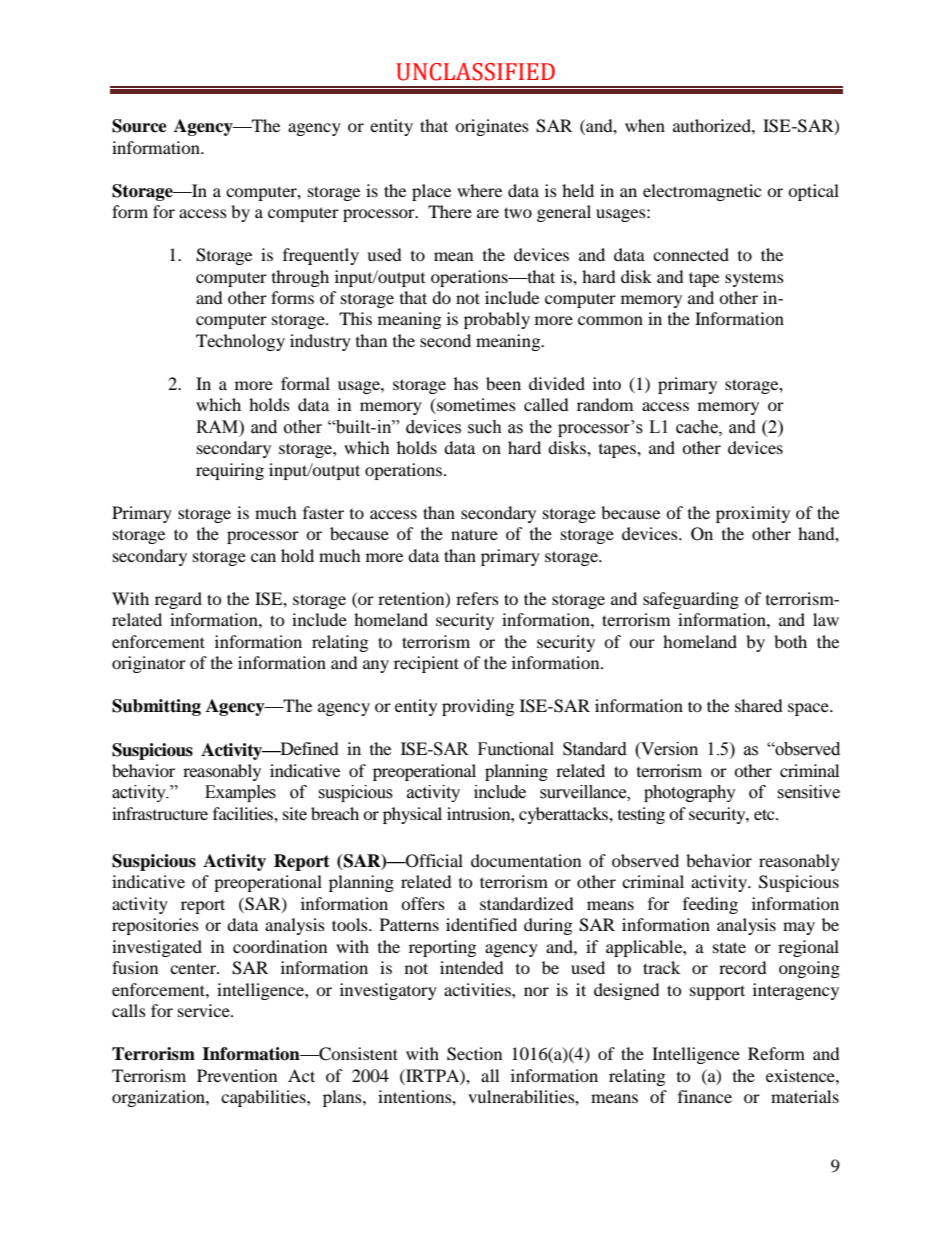 This page has height=1233, width=952. What do you see at coordinates (139, 126) in the page?
I see `Source` at bounding box center [139, 126].
